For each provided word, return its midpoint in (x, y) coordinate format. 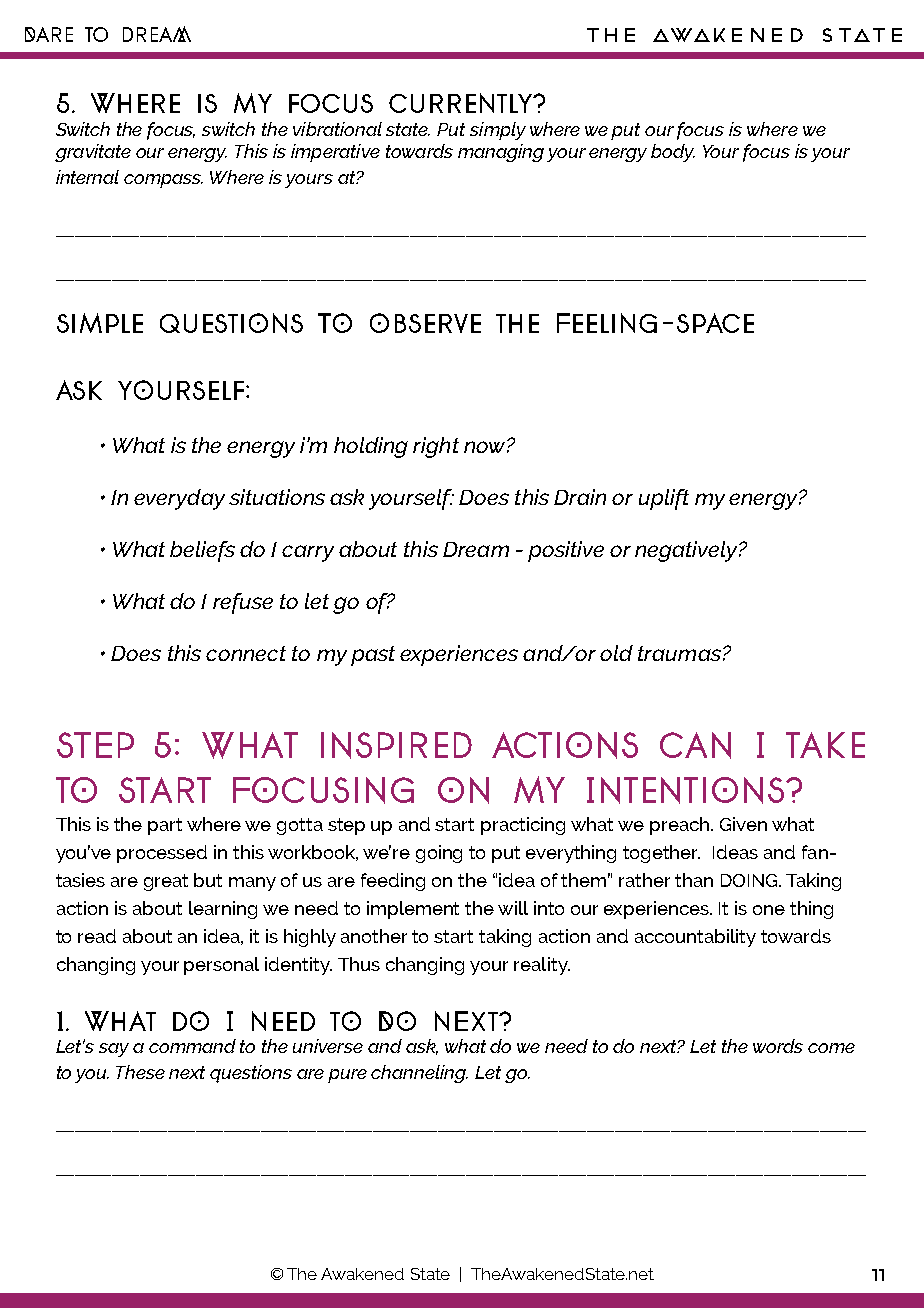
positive (566, 551)
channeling (419, 1074)
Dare (49, 34)
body (673, 153)
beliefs (202, 551)
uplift (664, 499)
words (778, 1046)
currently (462, 103)
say (114, 1050)
